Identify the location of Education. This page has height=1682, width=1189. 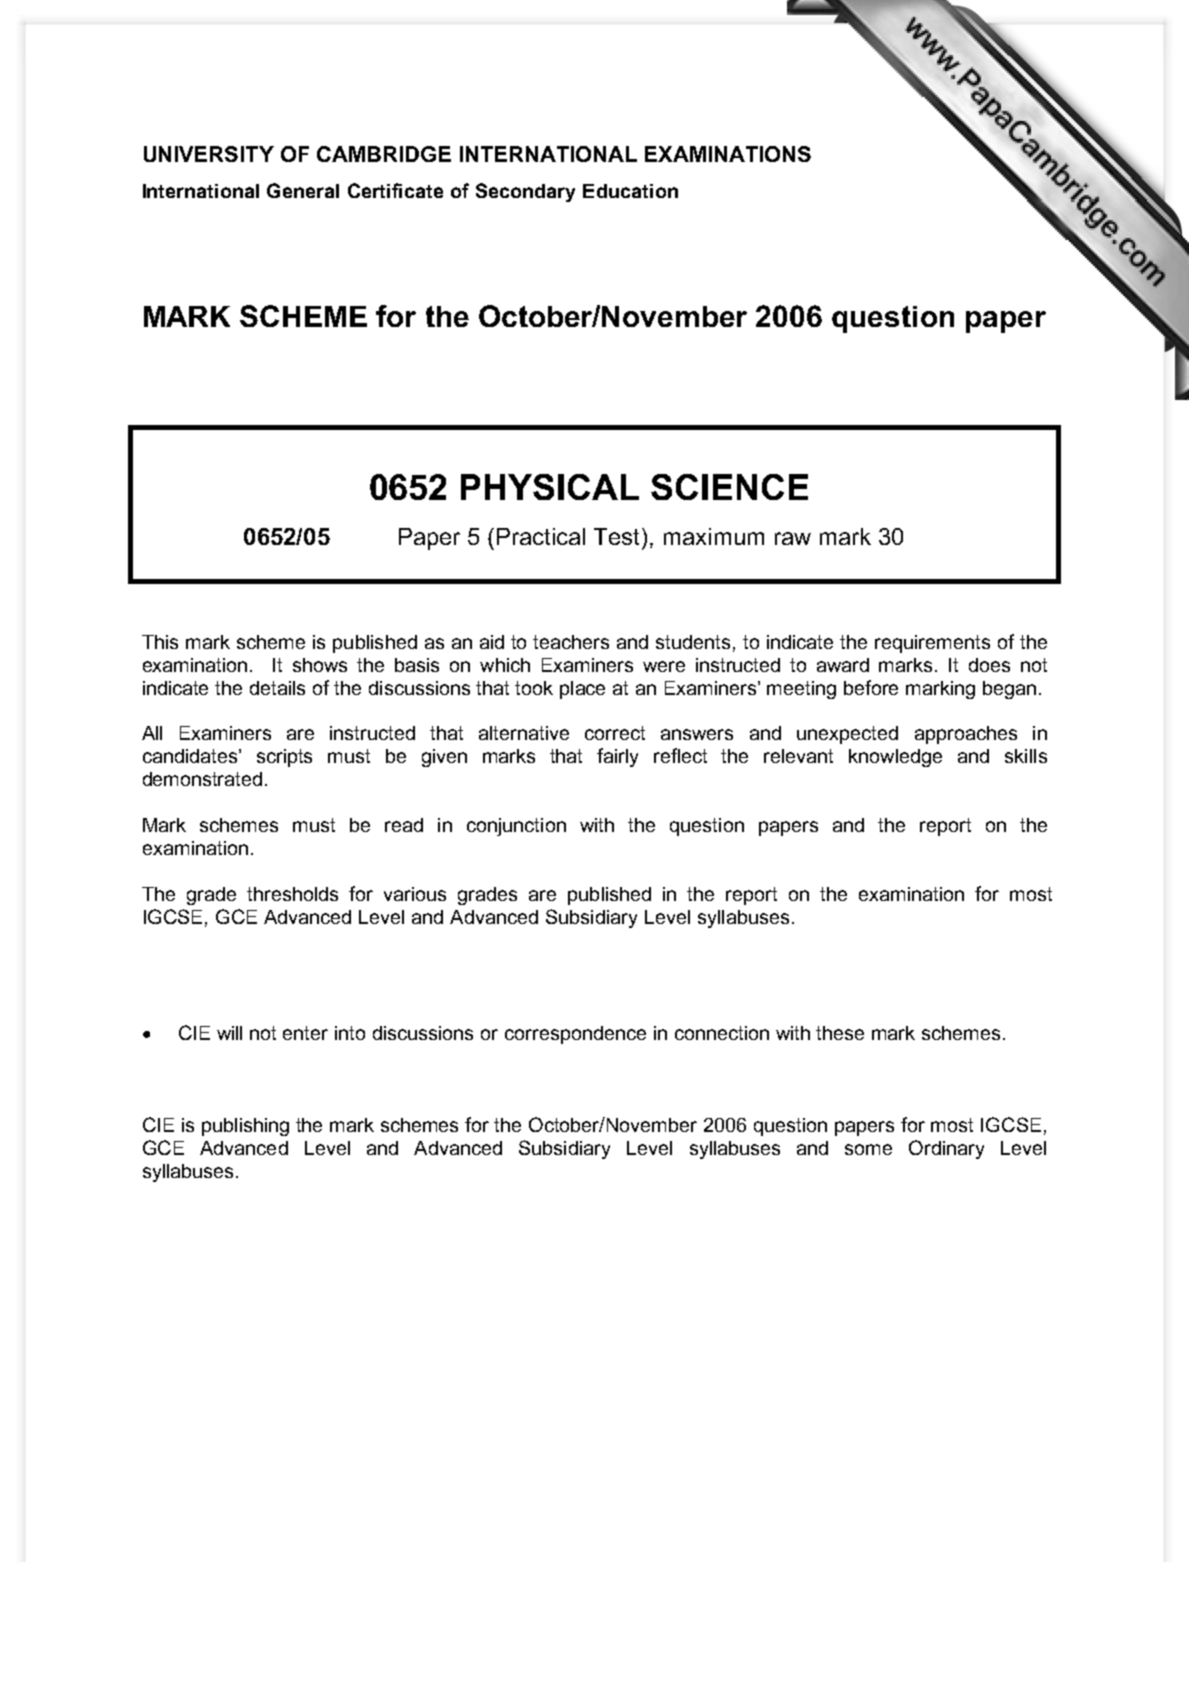
(630, 191).
